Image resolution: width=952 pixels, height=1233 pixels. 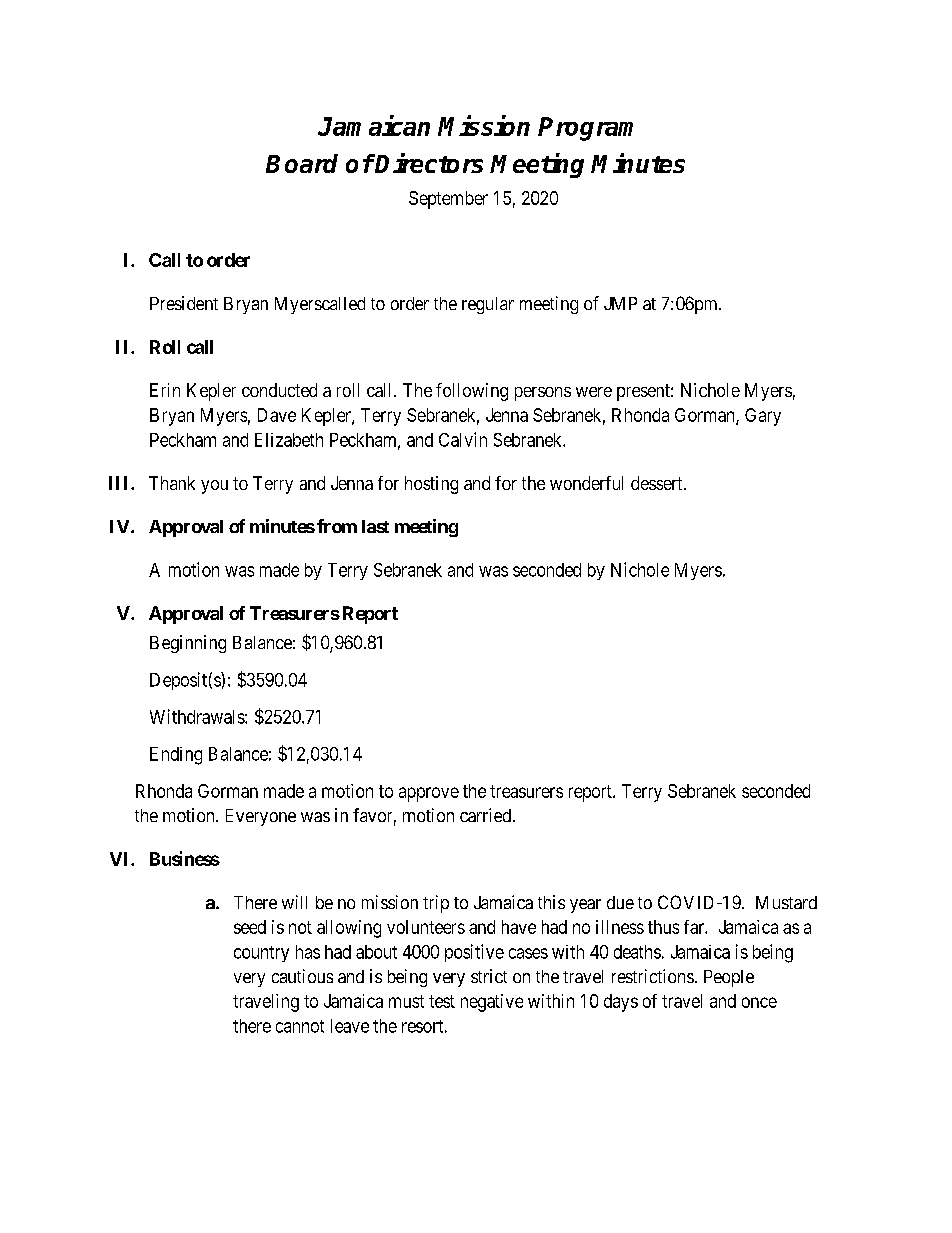 What do you see at coordinates (586, 483) in the image?
I see `wonderful` at bounding box center [586, 483].
